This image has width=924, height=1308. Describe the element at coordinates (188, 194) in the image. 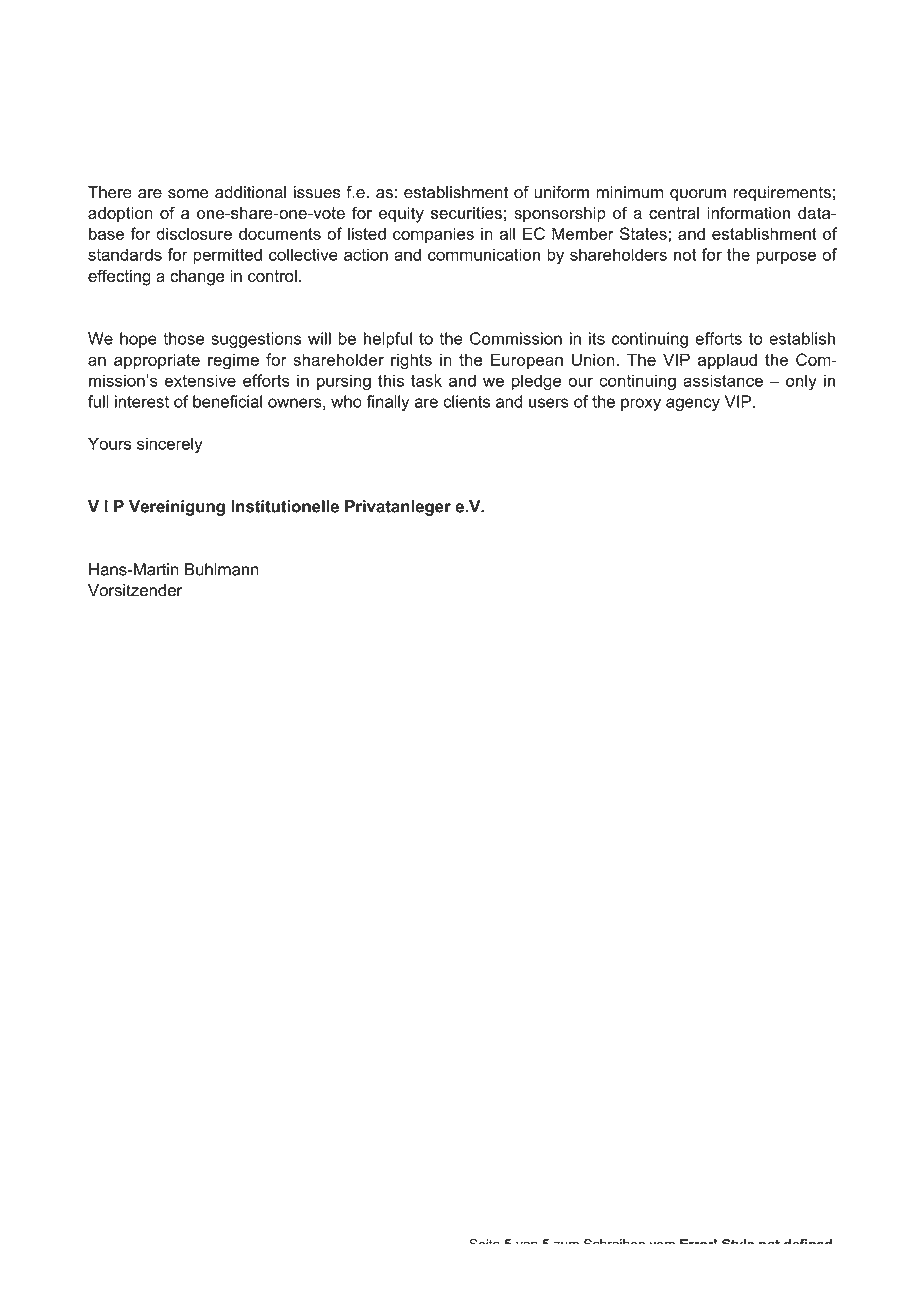

I see `some` at that location.
